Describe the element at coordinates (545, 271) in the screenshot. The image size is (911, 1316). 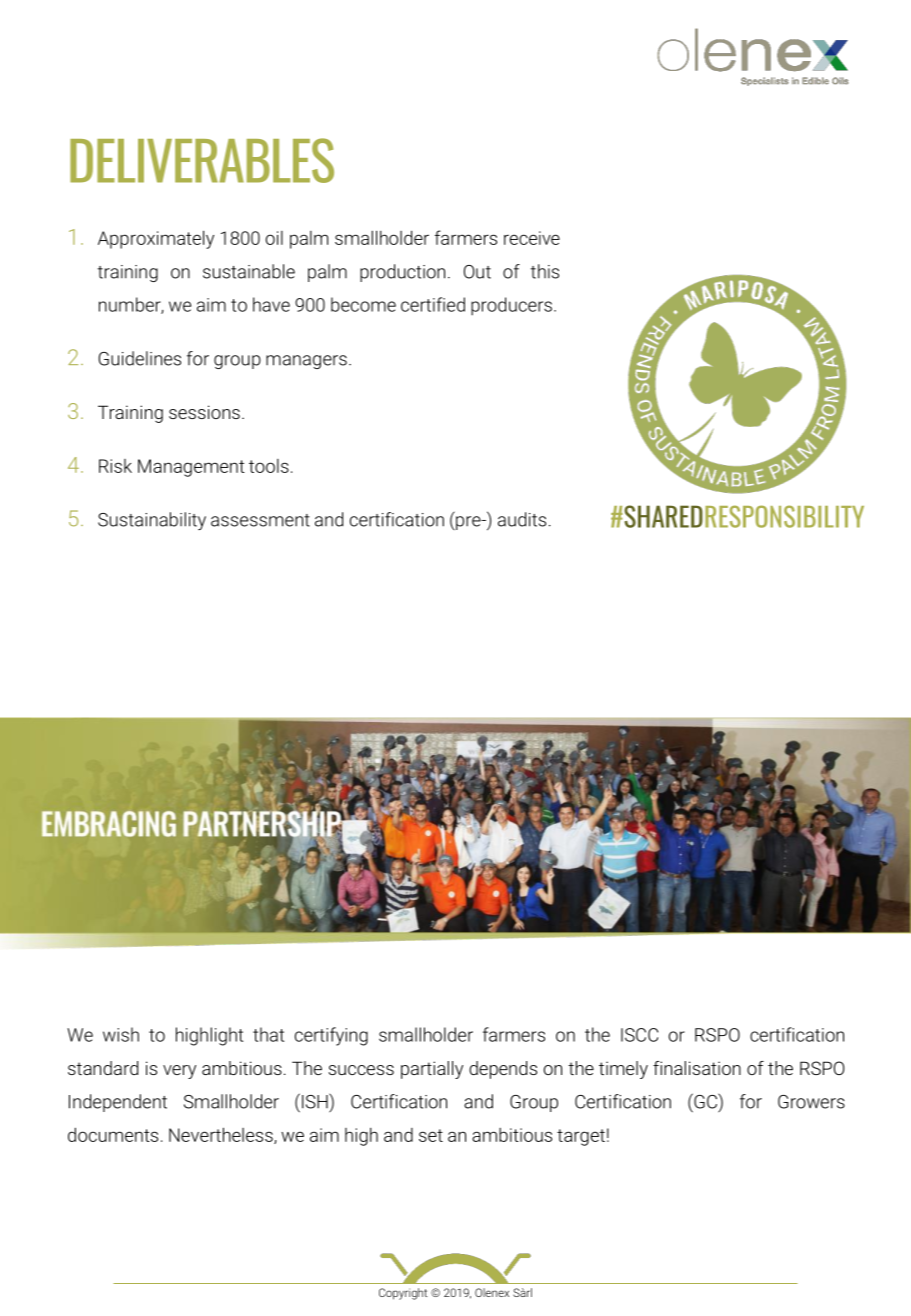
I see `this` at that location.
